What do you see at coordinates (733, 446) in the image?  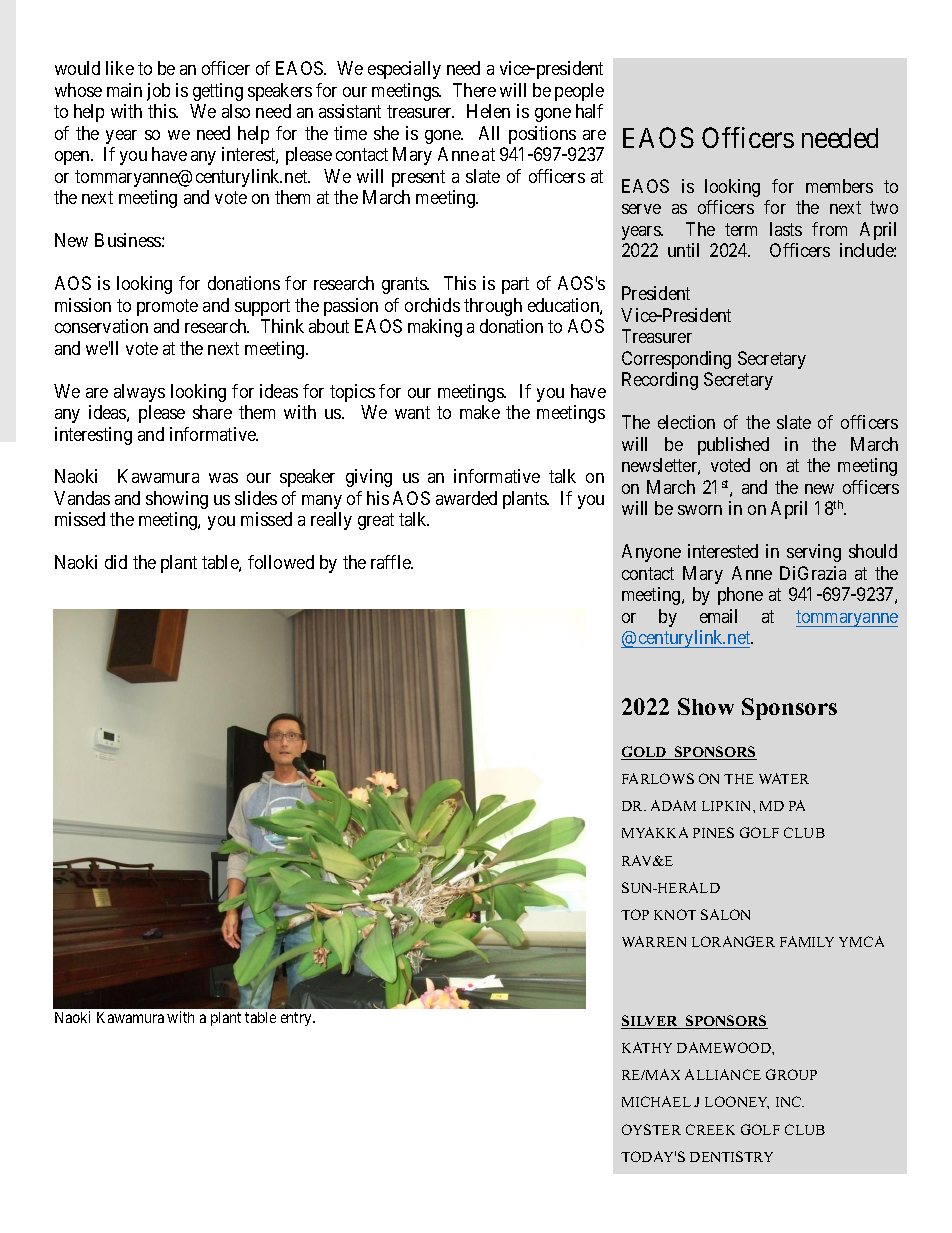 I see `published` at bounding box center [733, 446].
